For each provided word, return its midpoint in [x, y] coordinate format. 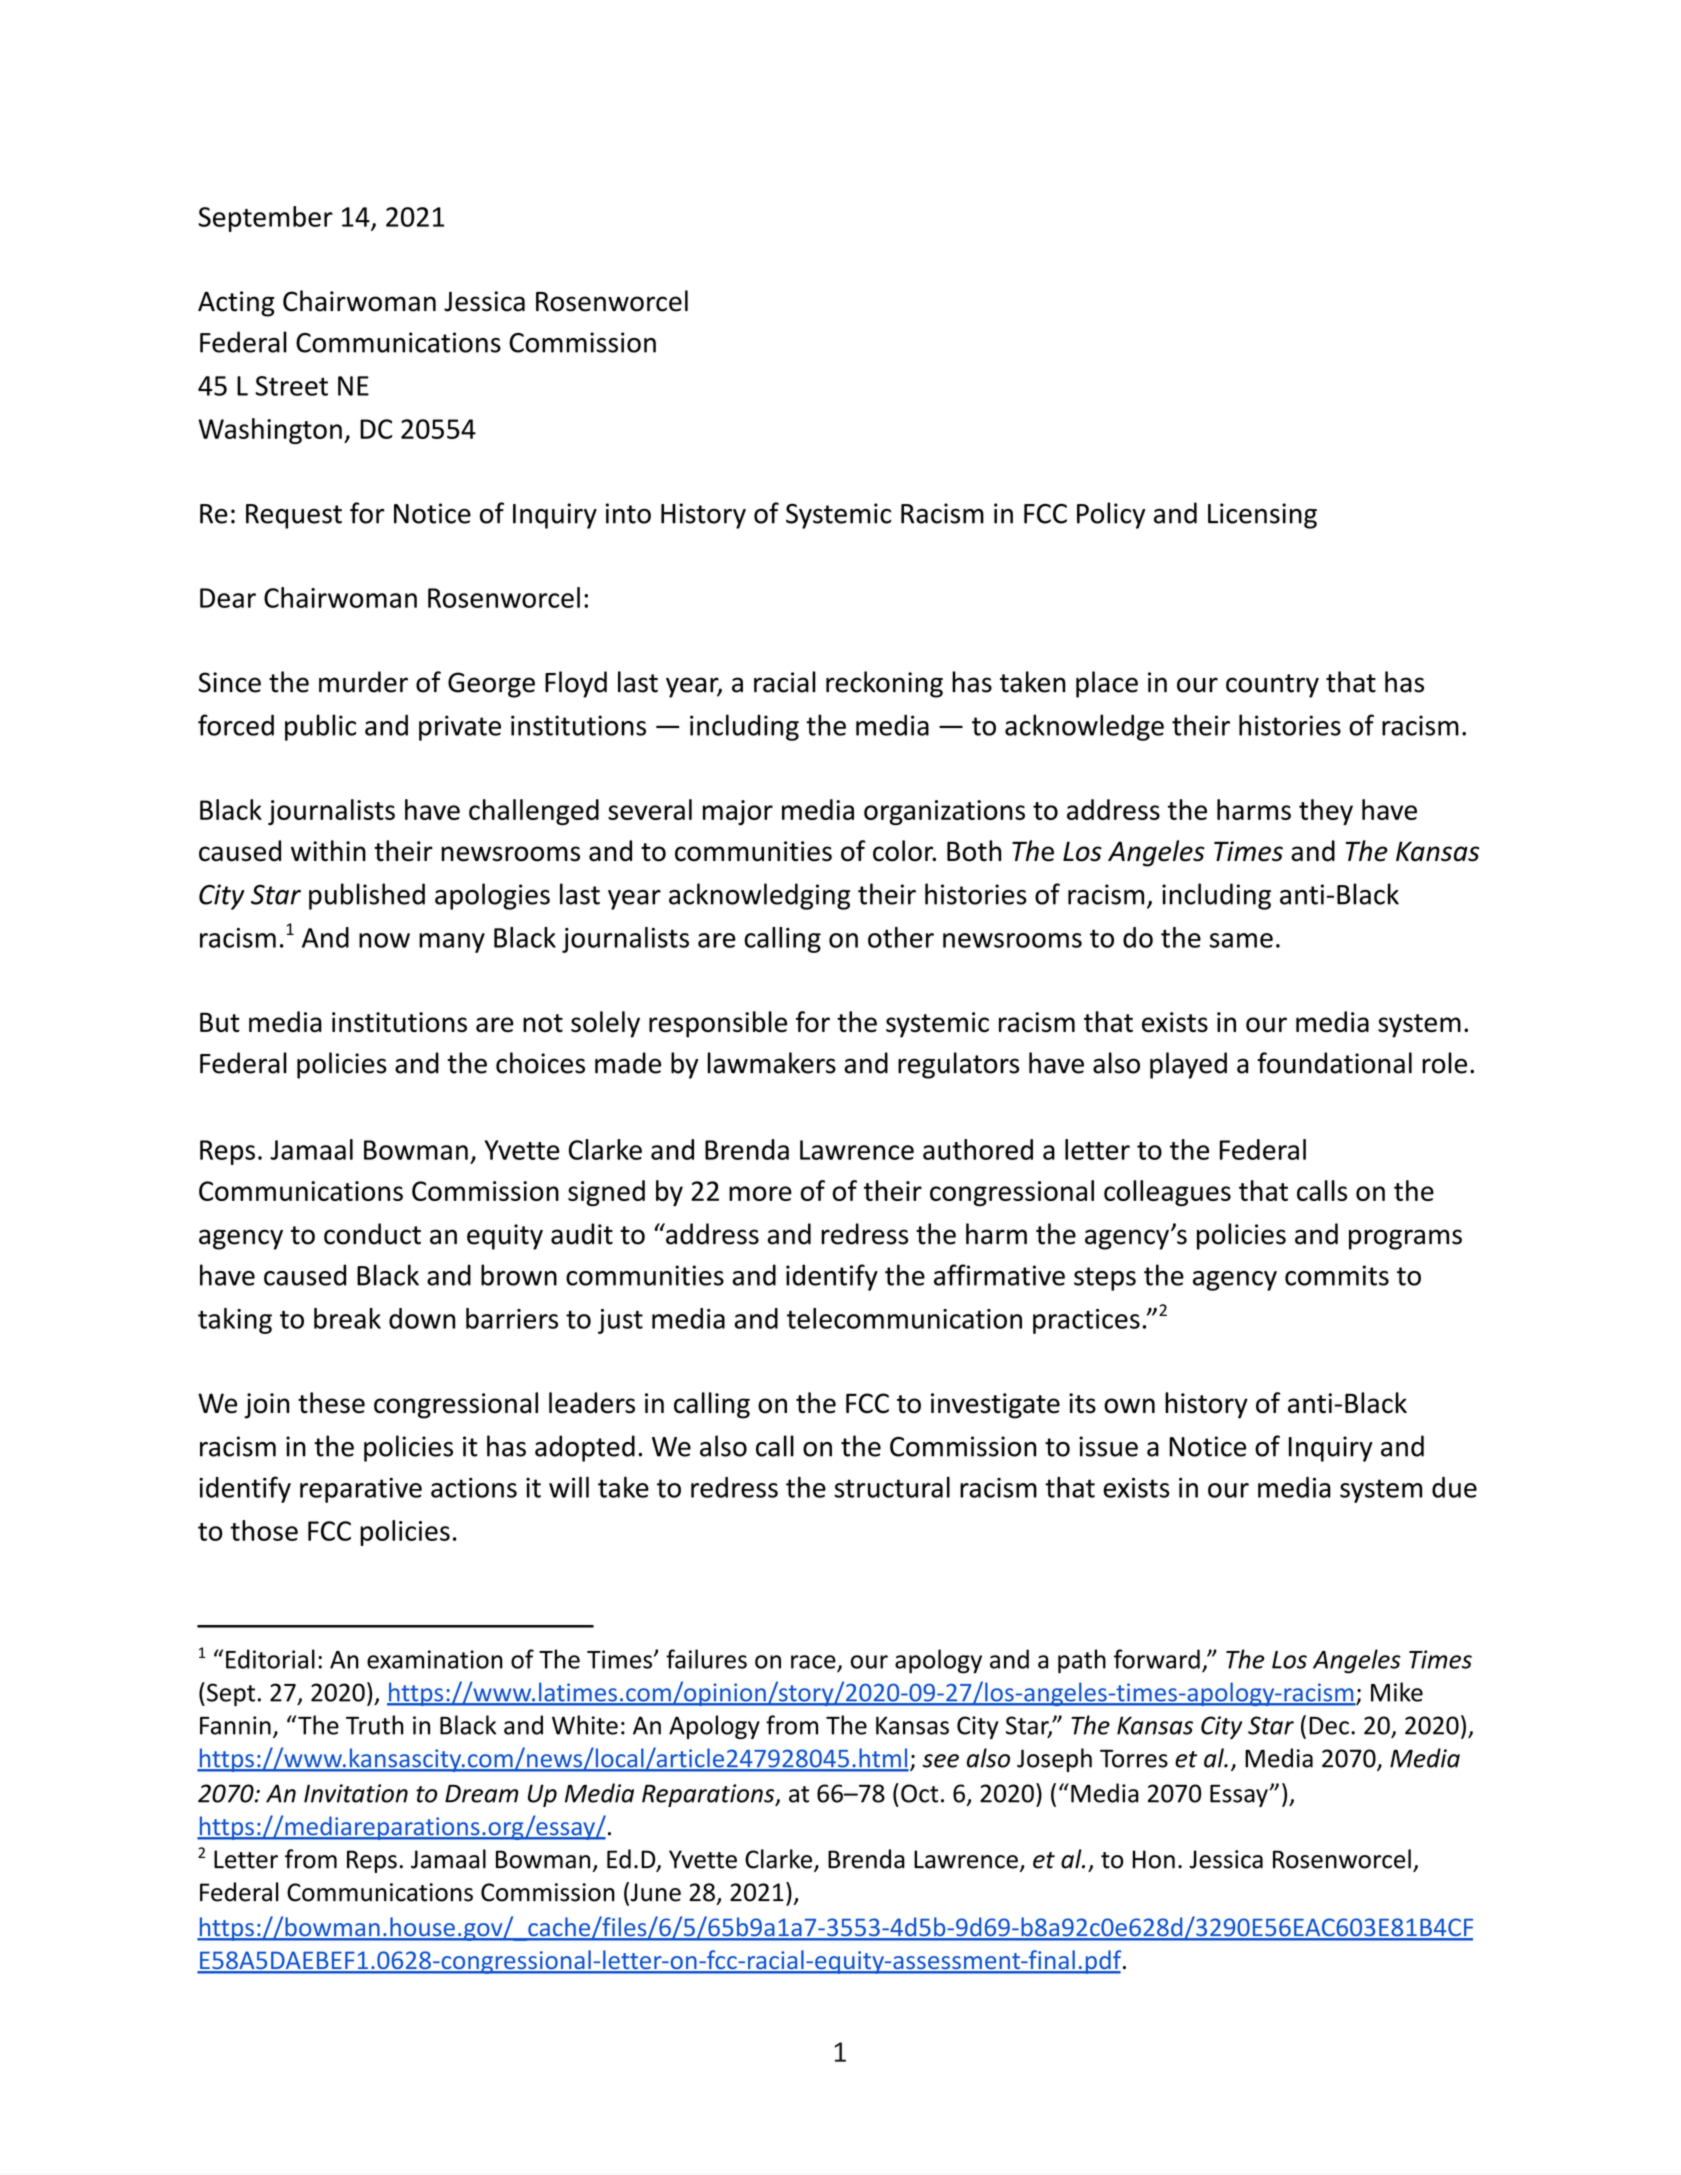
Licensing [1262, 516]
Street [291, 386]
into [628, 513]
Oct [919, 1793]
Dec [1329, 1726]
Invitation [356, 1793]
